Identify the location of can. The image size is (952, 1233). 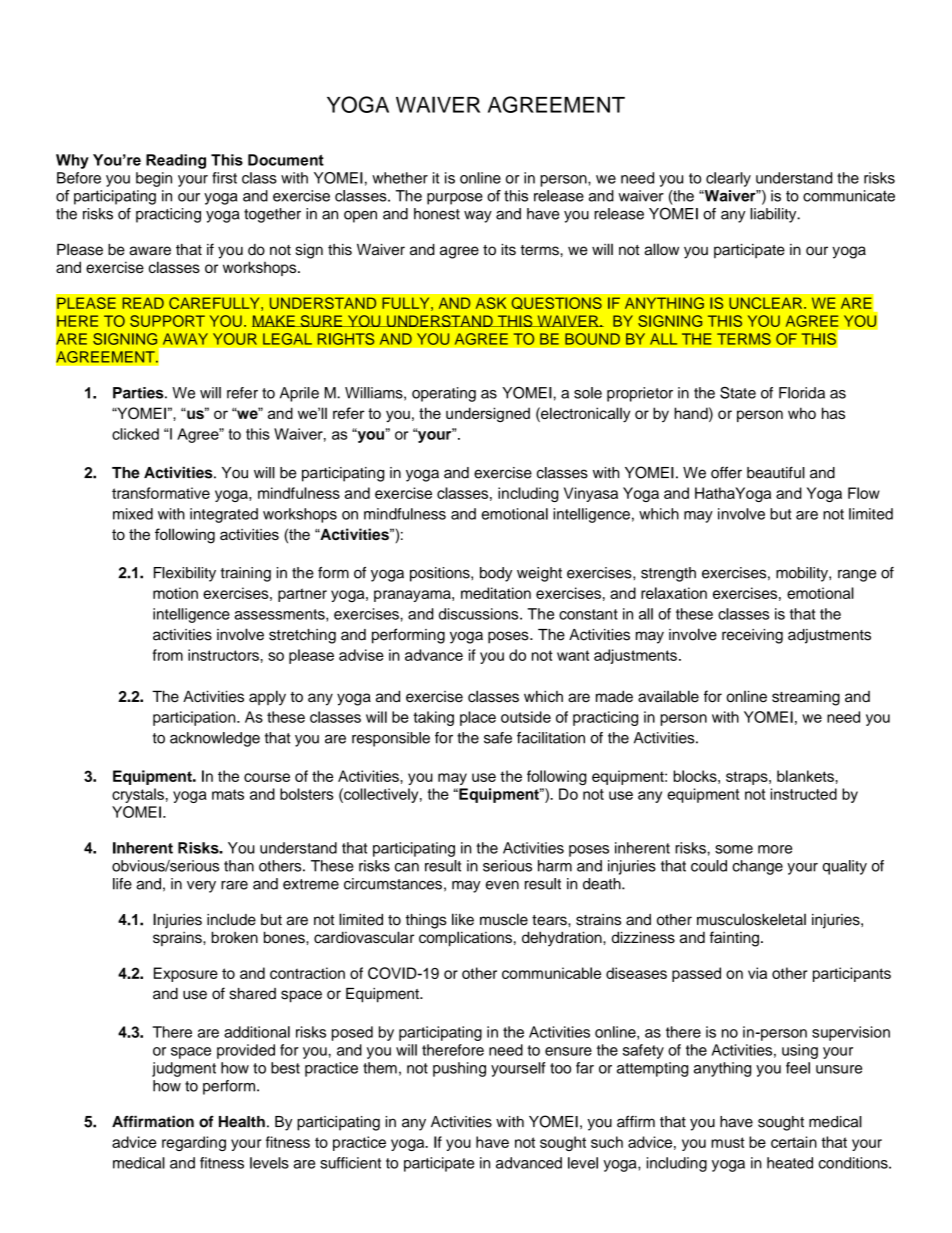
(407, 867).
